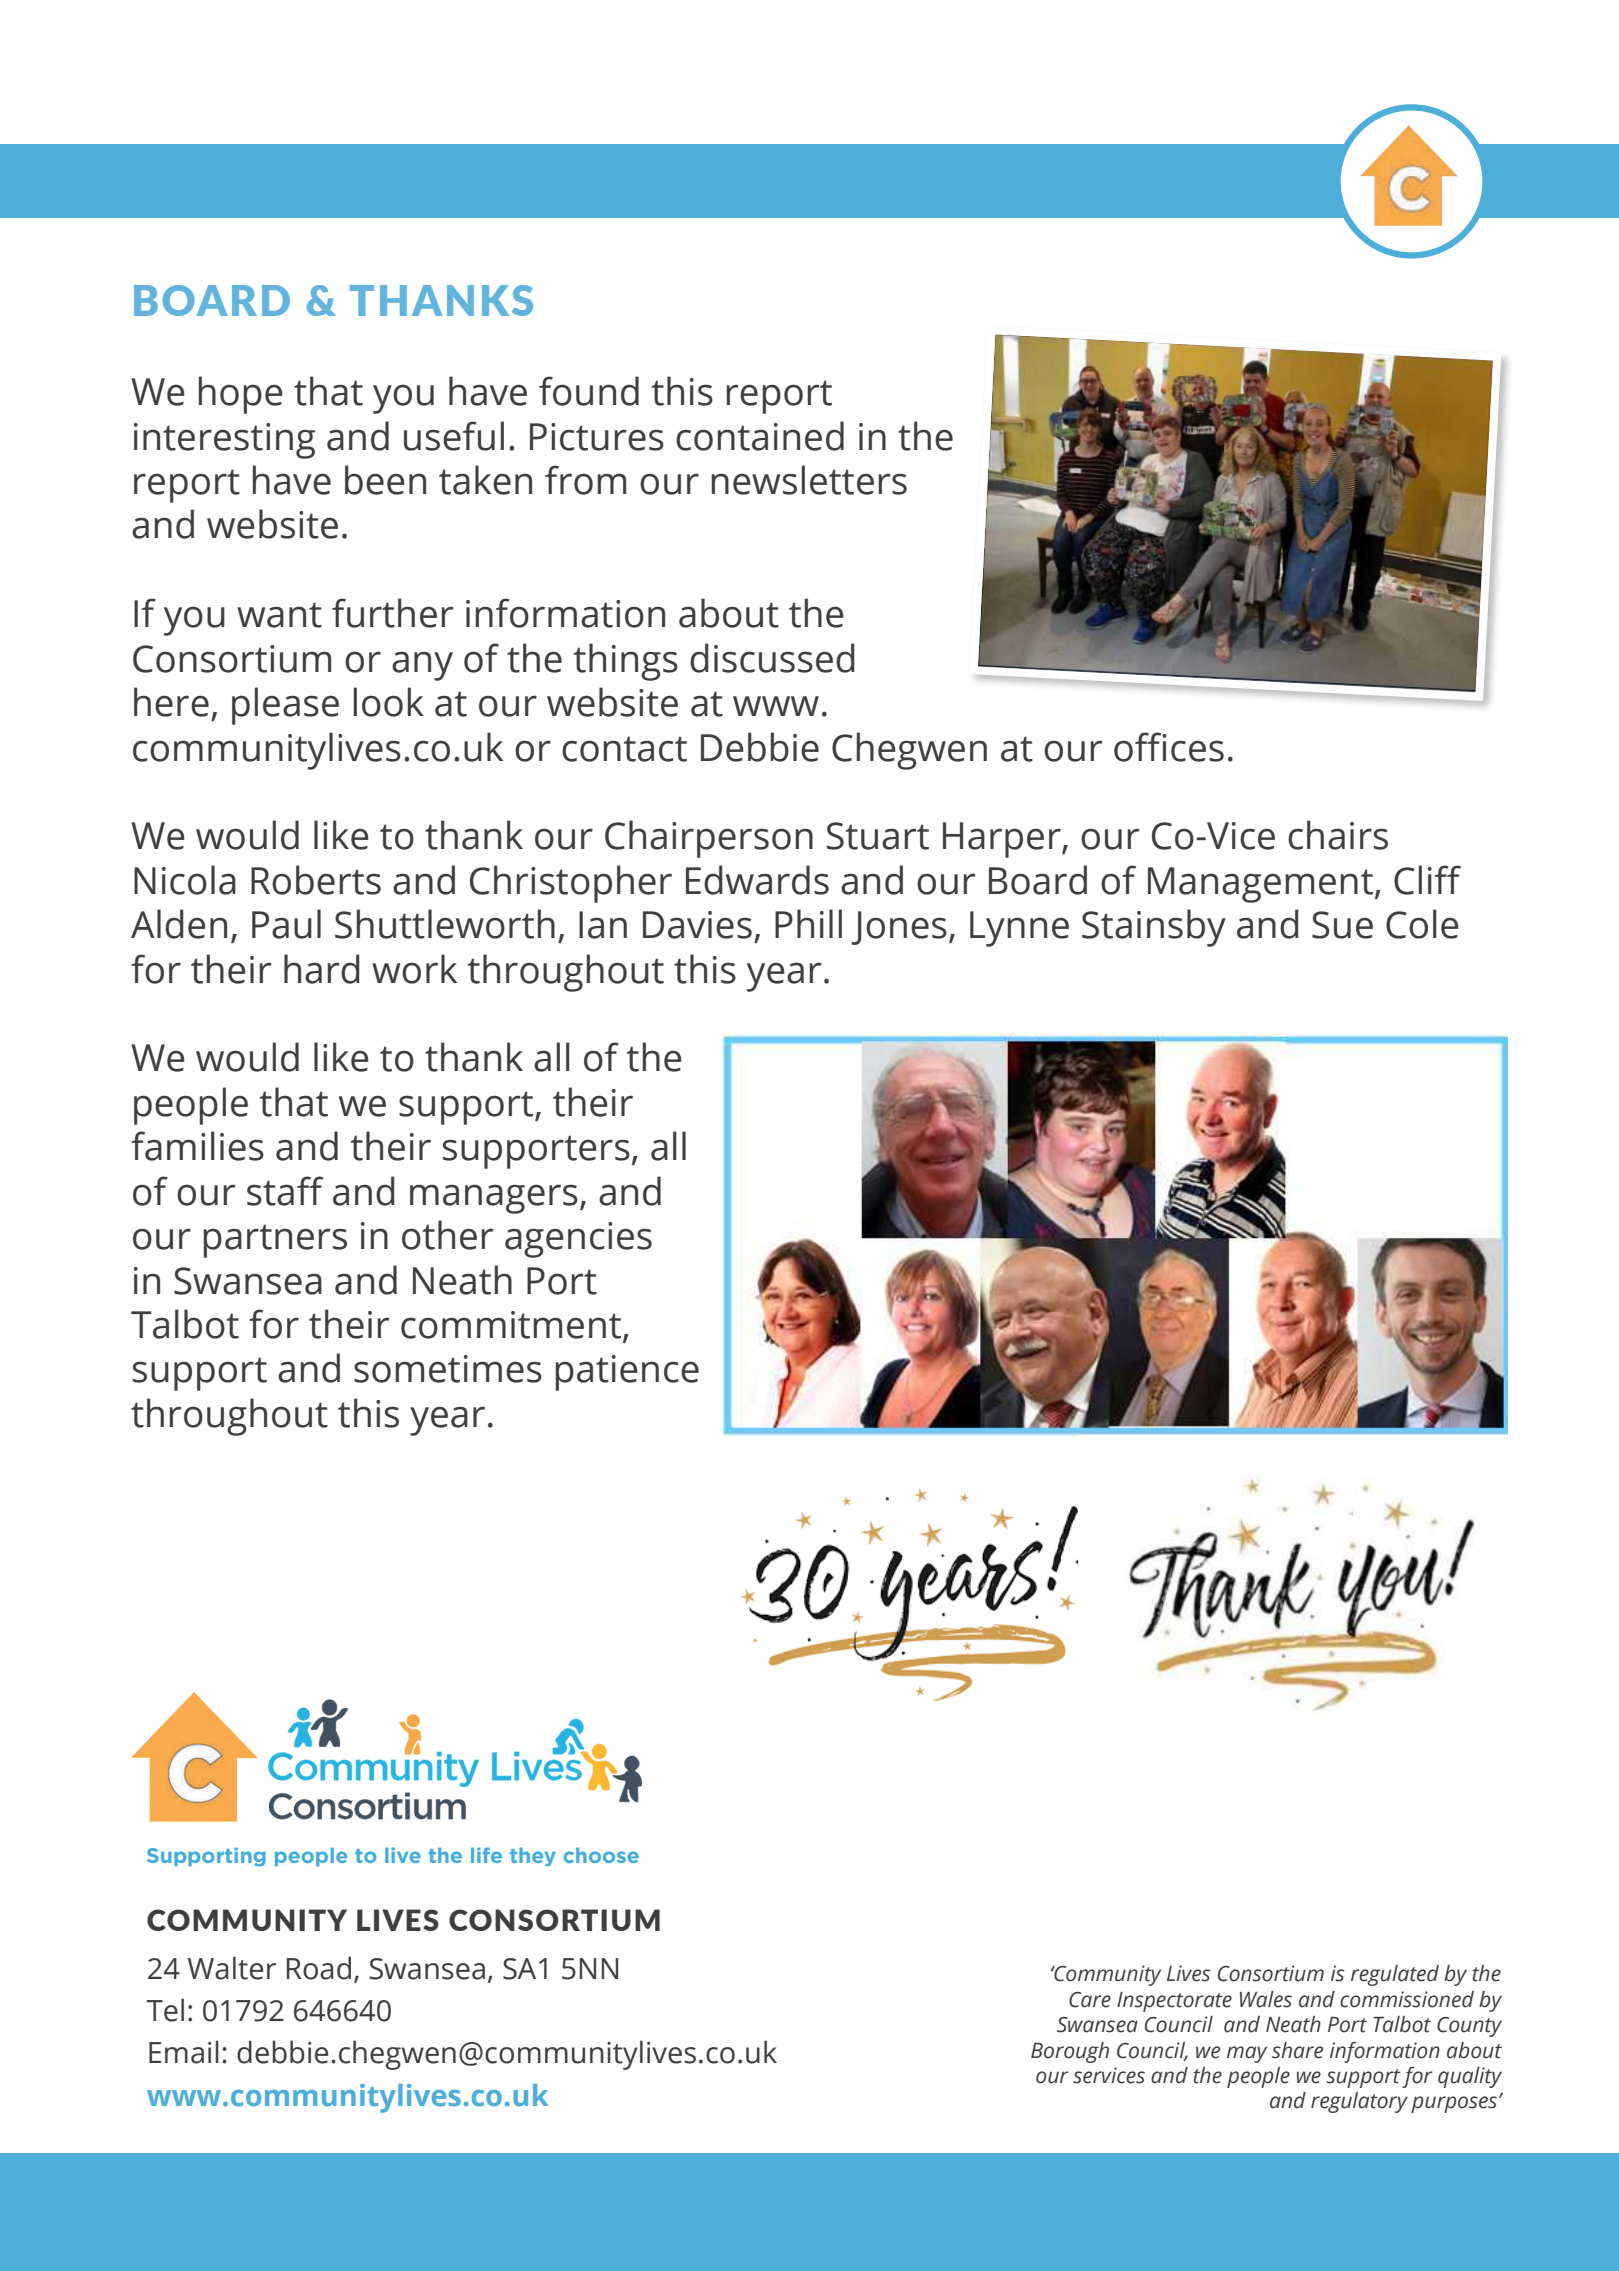 The height and width of the screenshot is (2271, 1619). I want to click on families, so click(197, 1146).
